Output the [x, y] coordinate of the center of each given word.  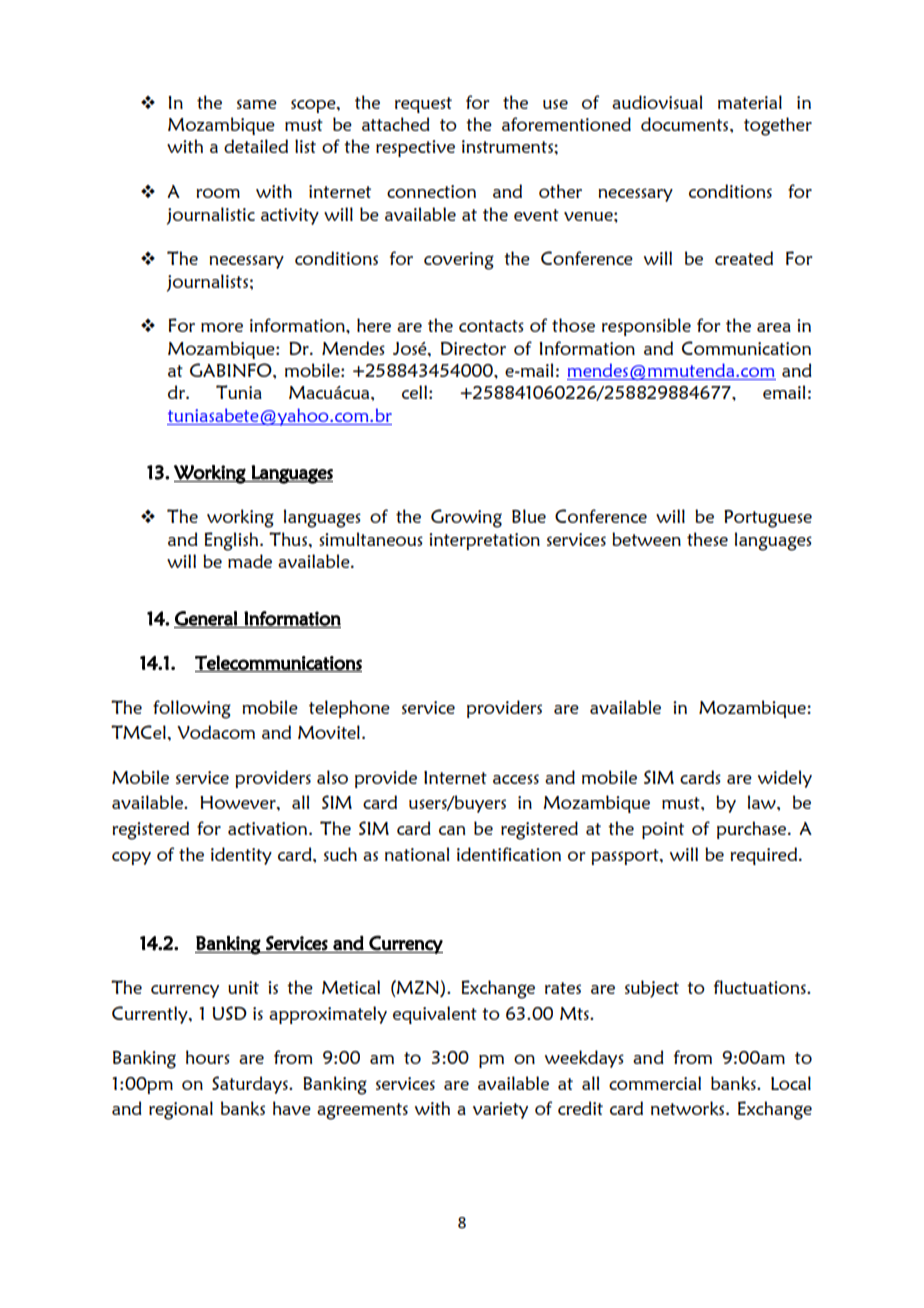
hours [208, 1057]
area [774, 327]
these [707, 539]
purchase [753, 830]
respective [415, 148]
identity [241, 856]
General [206, 619]
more [222, 327]
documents [686, 124]
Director [473, 348]
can [452, 830]
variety [500, 1110]
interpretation [484, 541]
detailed [256, 146]
